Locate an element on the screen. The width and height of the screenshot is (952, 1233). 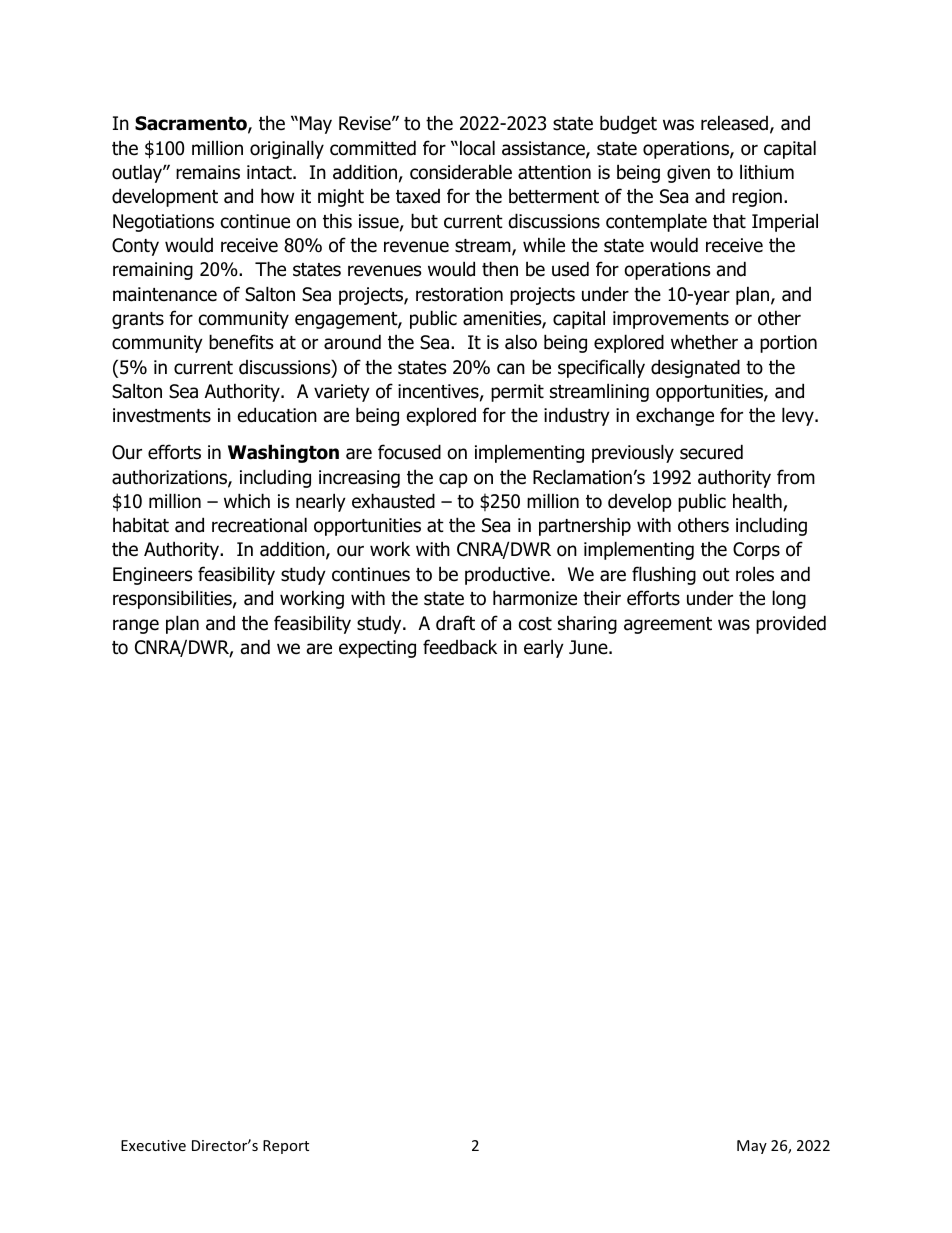
Executive is located at coordinates (153, 1145).
